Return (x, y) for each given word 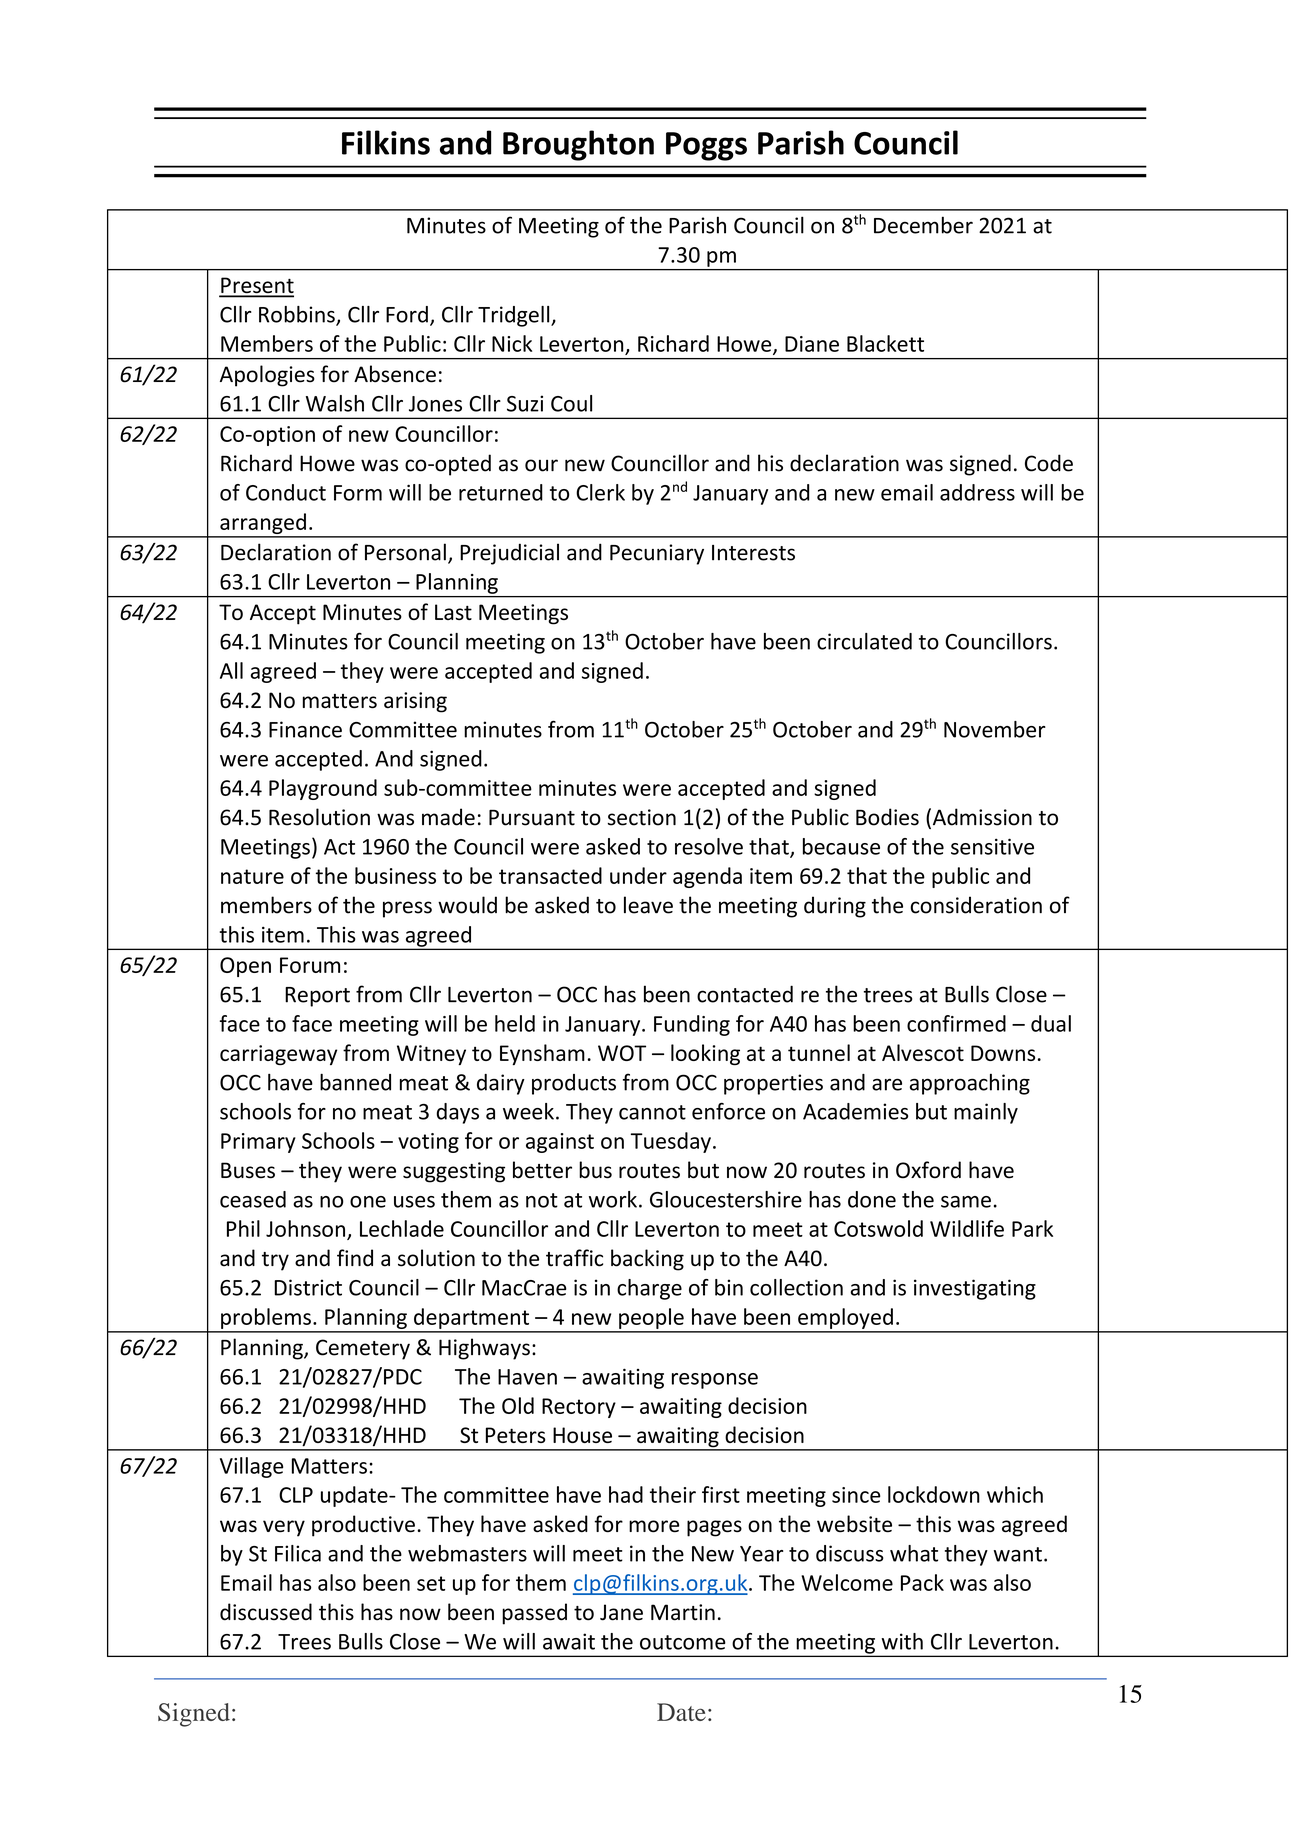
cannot (652, 1112)
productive (363, 1526)
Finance (305, 729)
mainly (986, 1113)
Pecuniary (657, 554)
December (923, 225)
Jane (621, 1612)
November (995, 729)
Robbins (298, 315)
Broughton (578, 145)
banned (355, 1082)
